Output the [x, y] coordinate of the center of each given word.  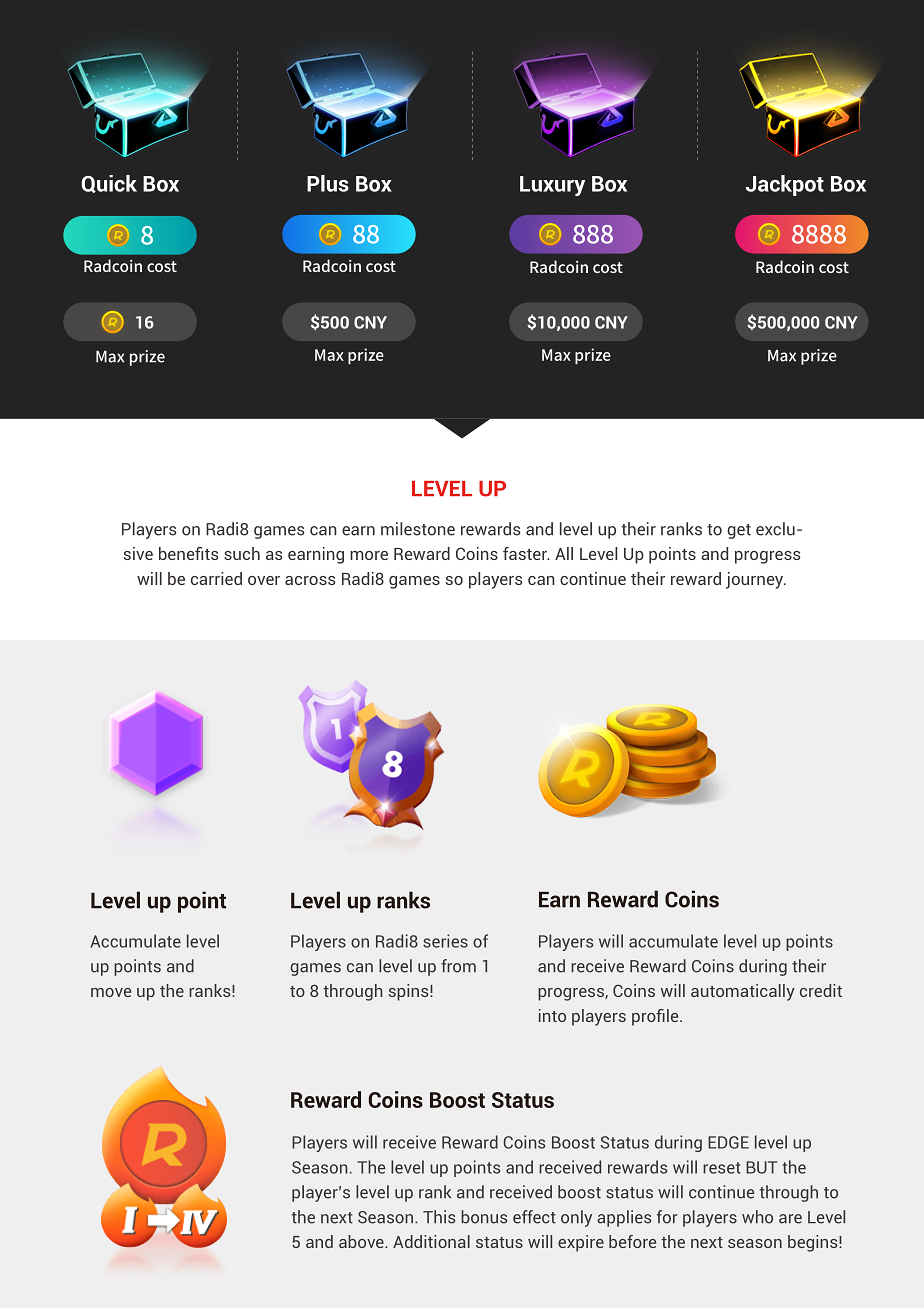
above [362, 1241]
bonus [484, 1217]
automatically [743, 992]
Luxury [552, 186]
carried [216, 578]
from [458, 966]
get [739, 531]
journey [756, 580]
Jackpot [785, 185]
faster [526, 553]
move [111, 992]
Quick [109, 184]
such [242, 553]
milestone [418, 529]
